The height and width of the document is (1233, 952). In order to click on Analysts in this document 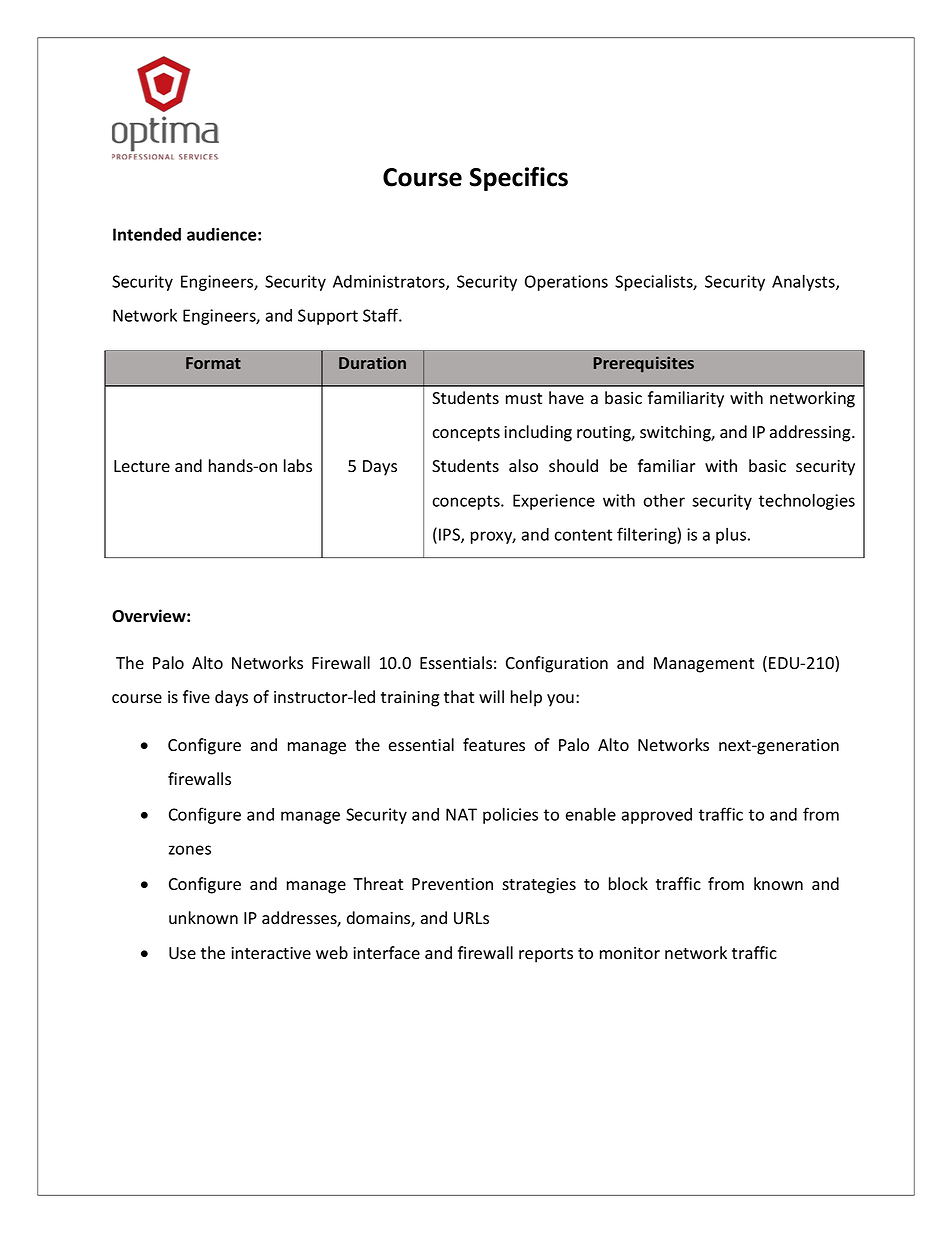, I will do `click(804, 282)`.
